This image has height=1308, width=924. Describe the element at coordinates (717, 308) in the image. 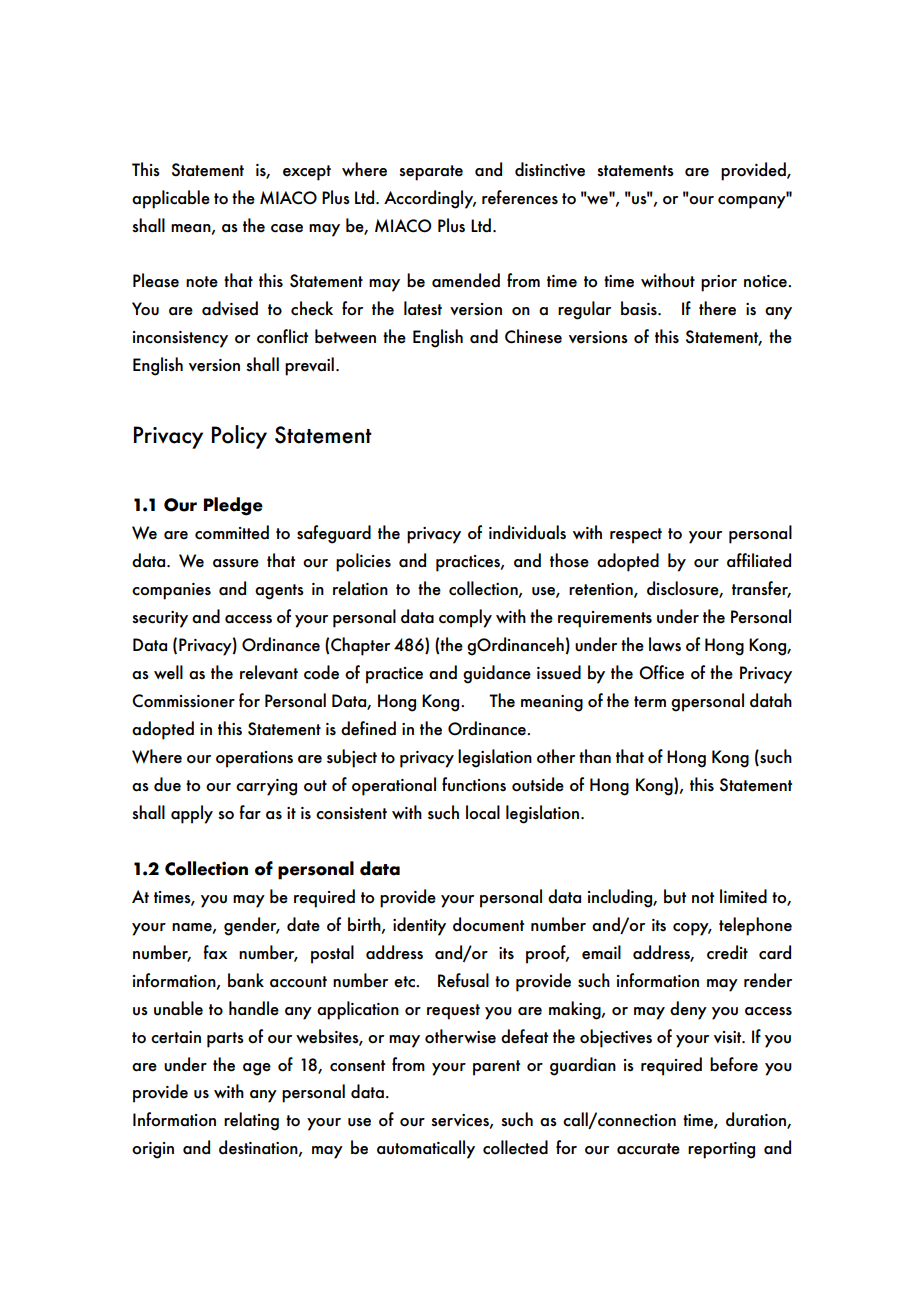

I see `there` at that location.
